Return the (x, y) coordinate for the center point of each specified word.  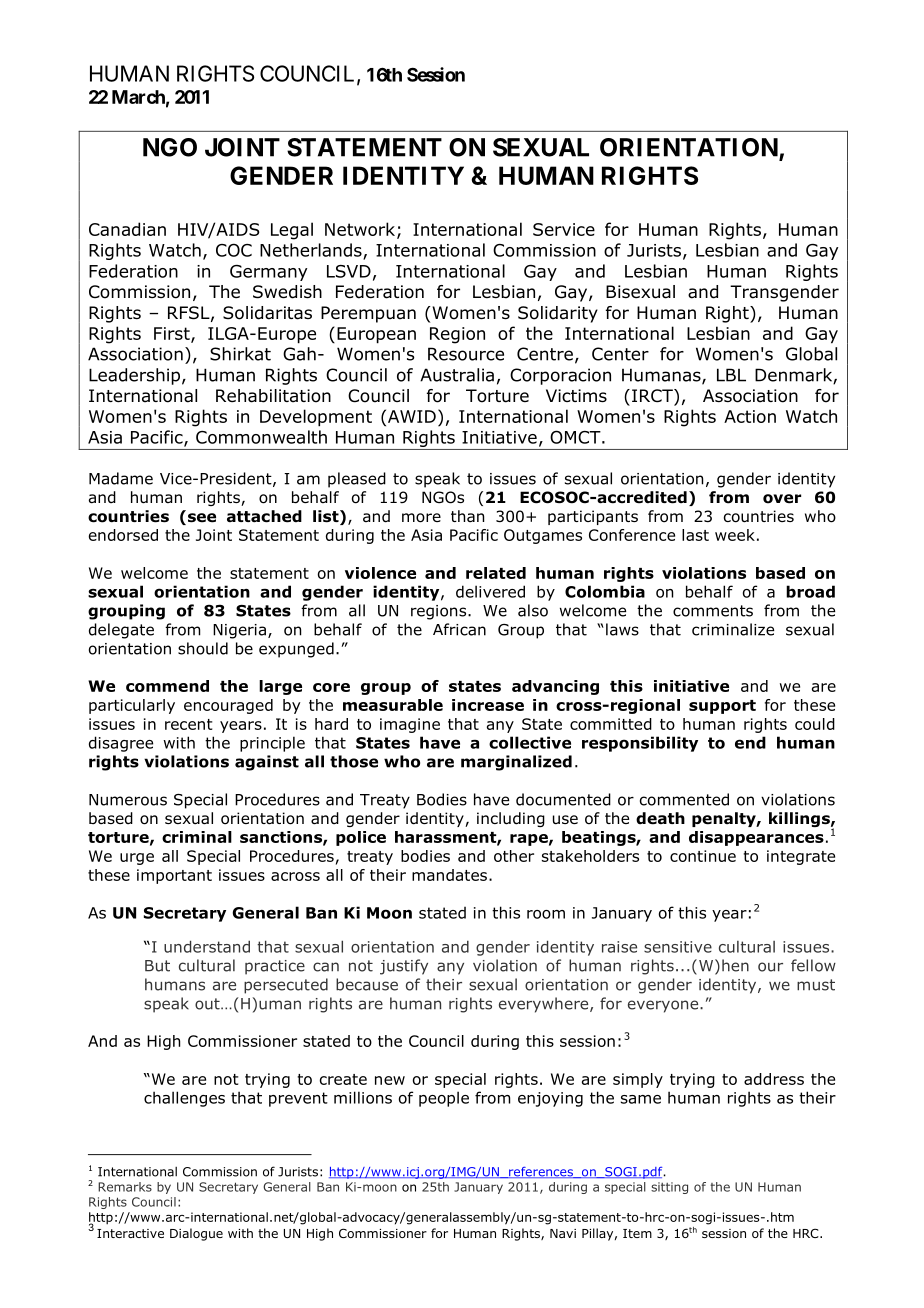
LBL (731, 375)
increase (488, 705)
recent (188, 724)
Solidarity (558, 314)
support (722, 707)
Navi (563, 1233)
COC (234, 250)
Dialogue (196, 1234)
